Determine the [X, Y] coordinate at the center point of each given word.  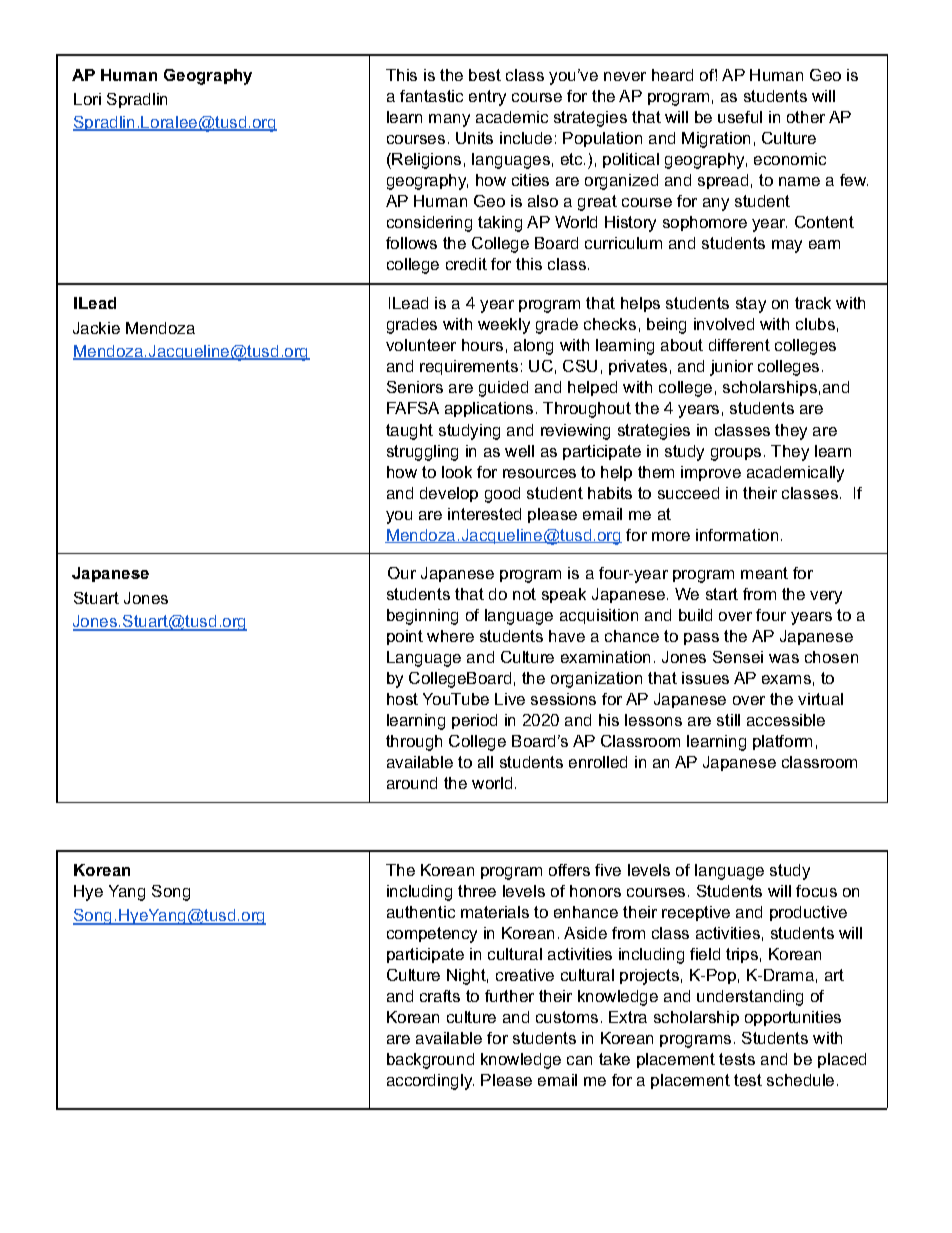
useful [740, 117]
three [477, 891]
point [405, 637]
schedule [800, 1080]
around [412, 783]
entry [487, 98]
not [524, 594]
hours [482, 345]
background [430, 1061]
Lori [87, 99]
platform [782, 742]
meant [764, 573]
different [739, 345]
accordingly [430, 1082]
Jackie [96, 328]
